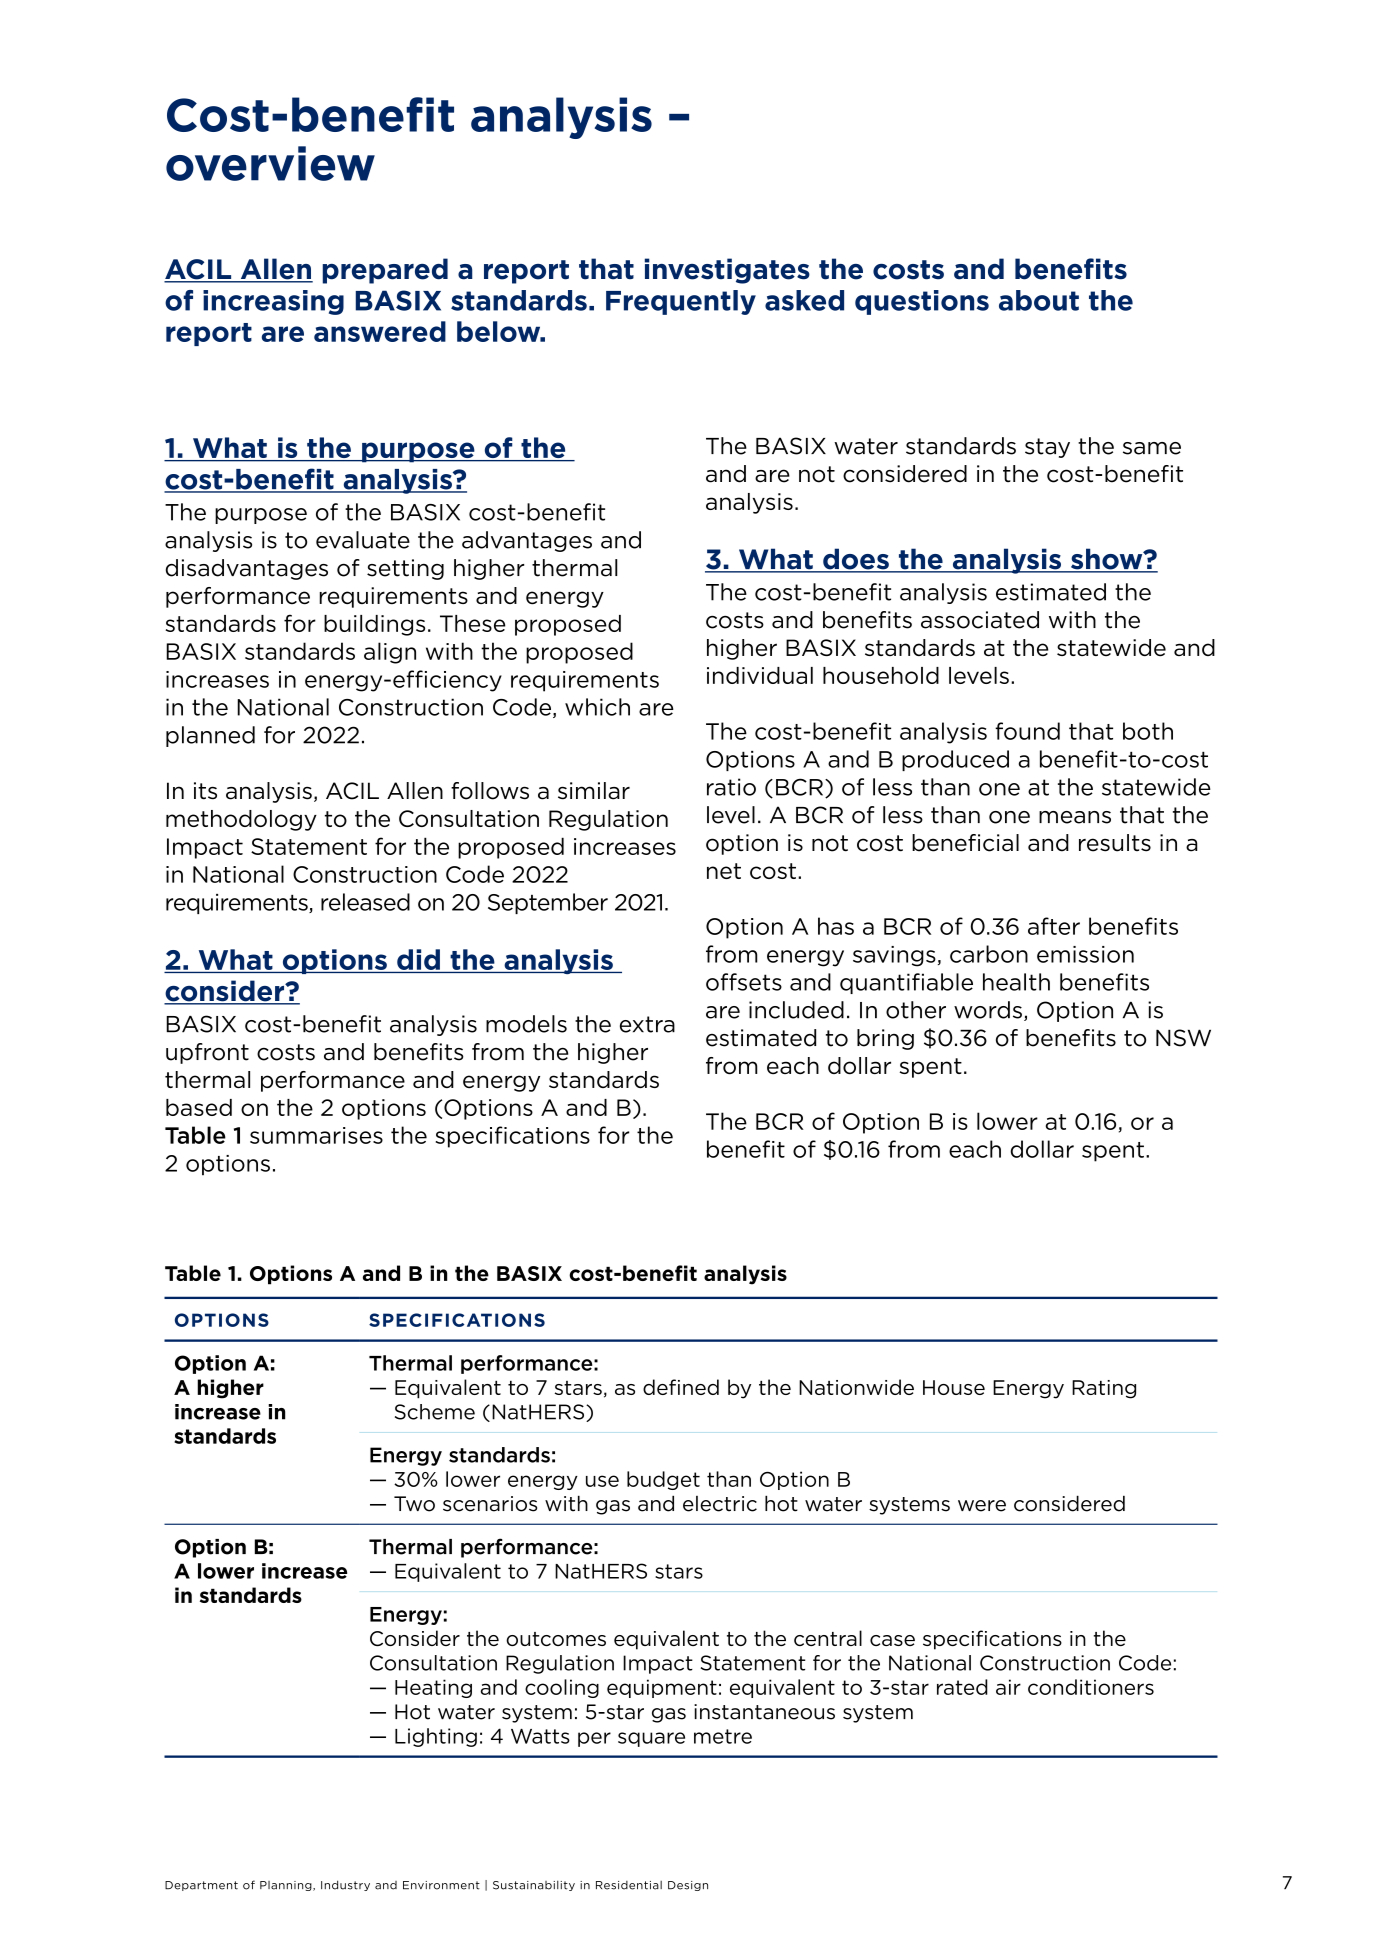 This screenshot has width=1382, height=1955. What do you see at coordinates (1039, 300) in the screenshot?
I see `about` at bounding box center [1039, 300].
